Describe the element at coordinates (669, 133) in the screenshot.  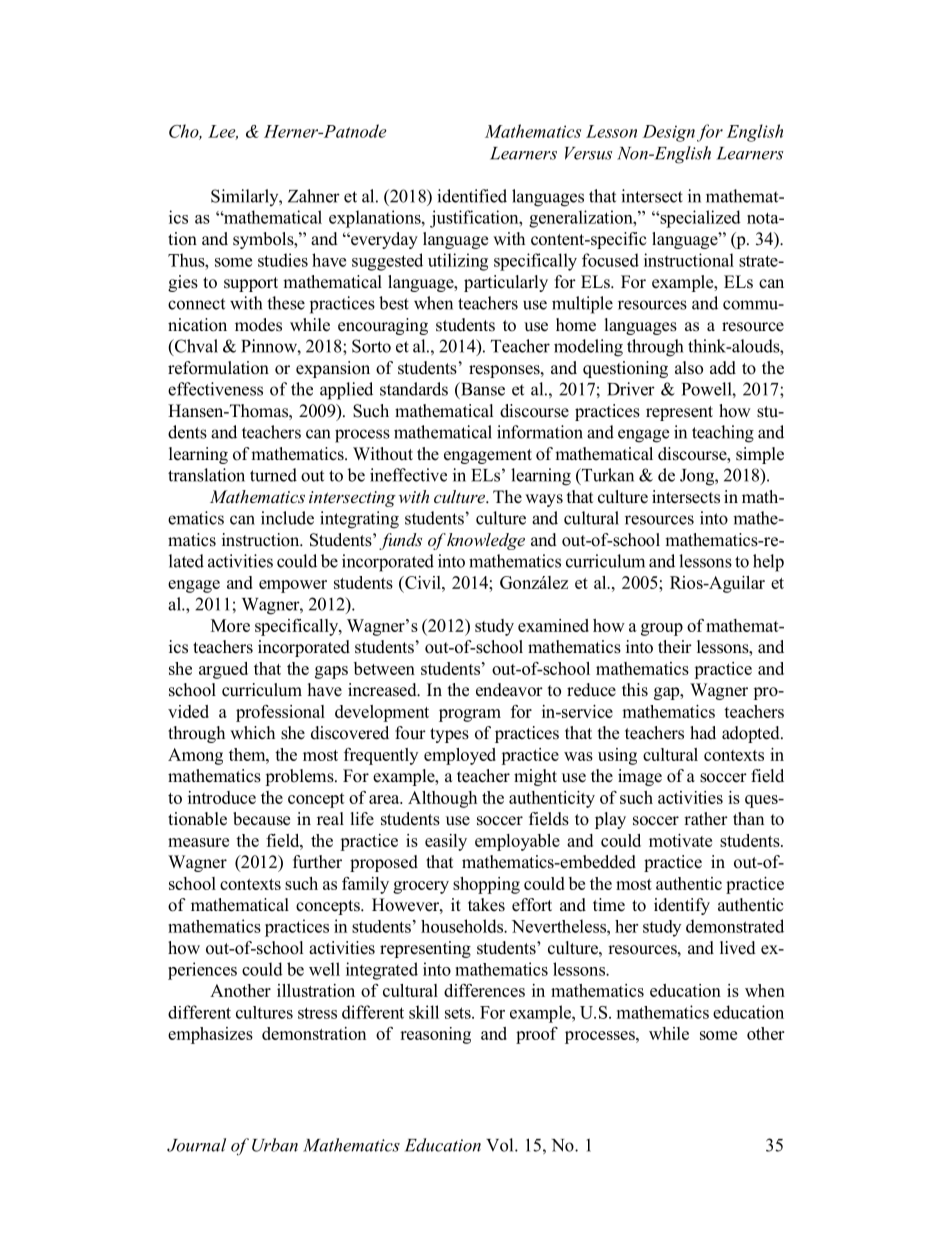
I see `Design` at that location.
